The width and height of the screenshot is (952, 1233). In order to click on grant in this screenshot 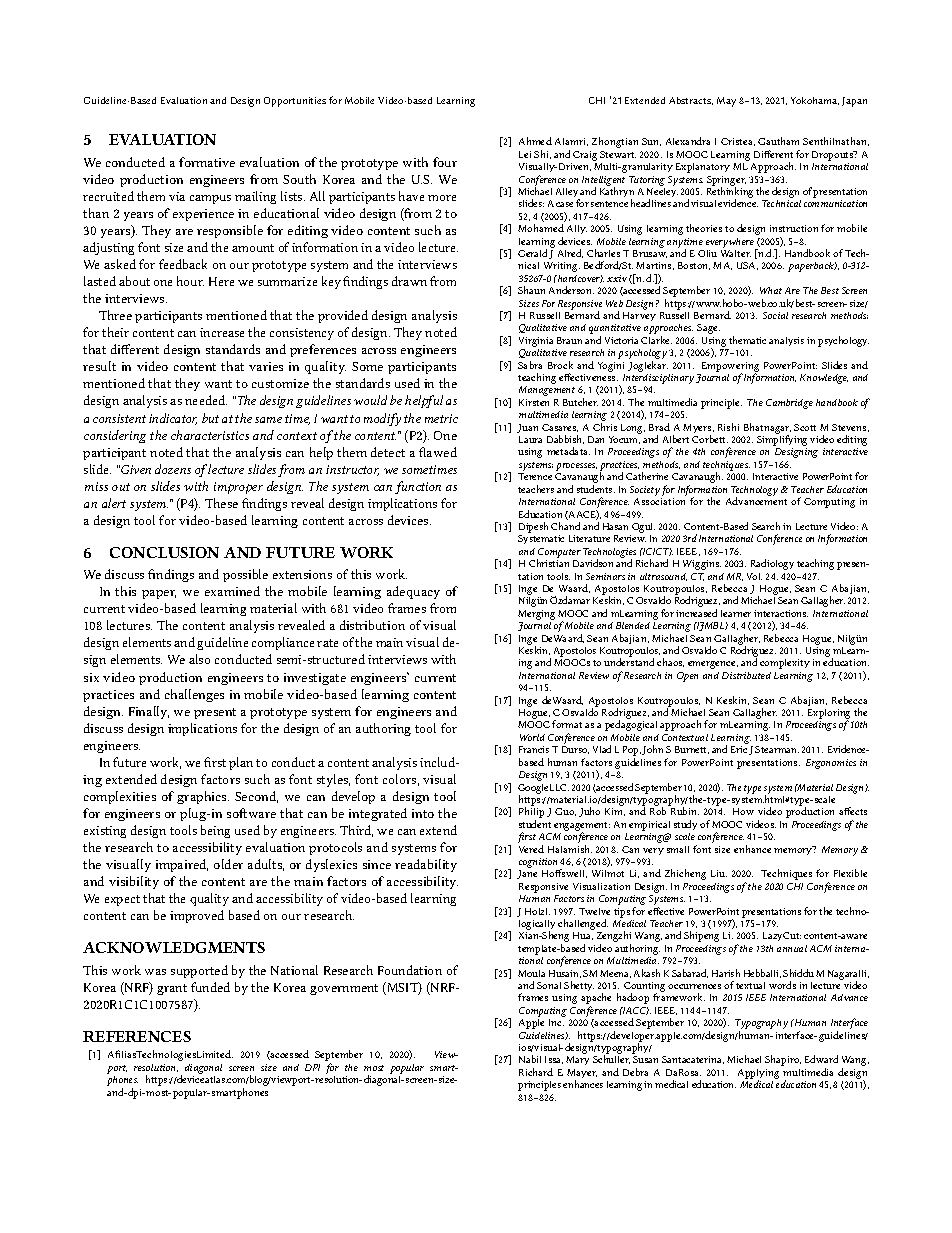, I will do `click(172, 989)`.
